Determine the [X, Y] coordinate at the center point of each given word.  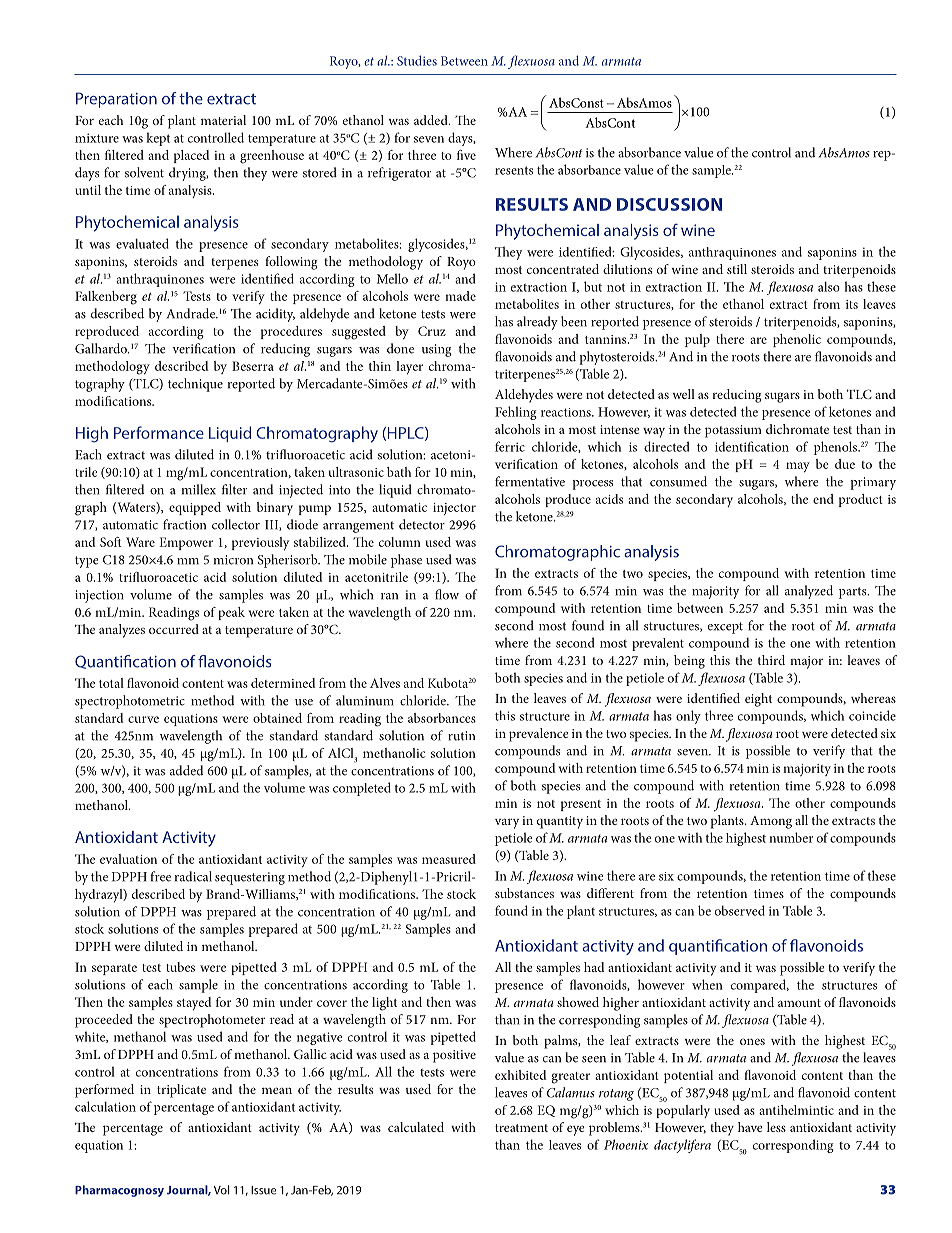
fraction [184, 524]
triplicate [181, 1091]
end [823, 499]
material [223, 120]
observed [740, 910]
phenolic [797, 340]
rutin [461, 736]
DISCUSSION [669, 204]
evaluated [142, 243]
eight [758, 700]
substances [524, 893]
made [460, 296]
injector [454, 509]
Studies [417, 60]
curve [143, 719]
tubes [180, 967]
